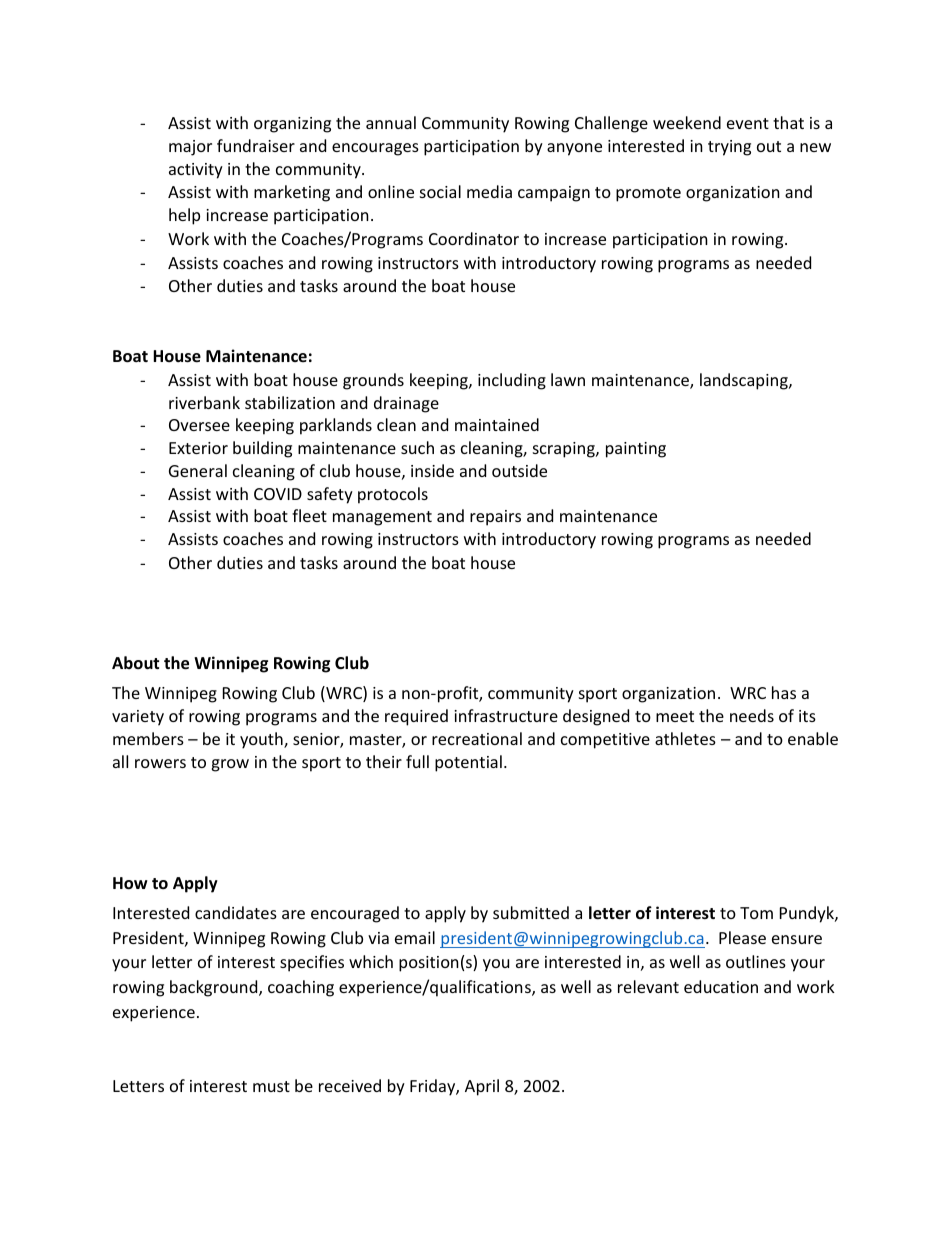  Describe the element at coordinates (468, 763) in the screenshot. I see `potential` at that location.
